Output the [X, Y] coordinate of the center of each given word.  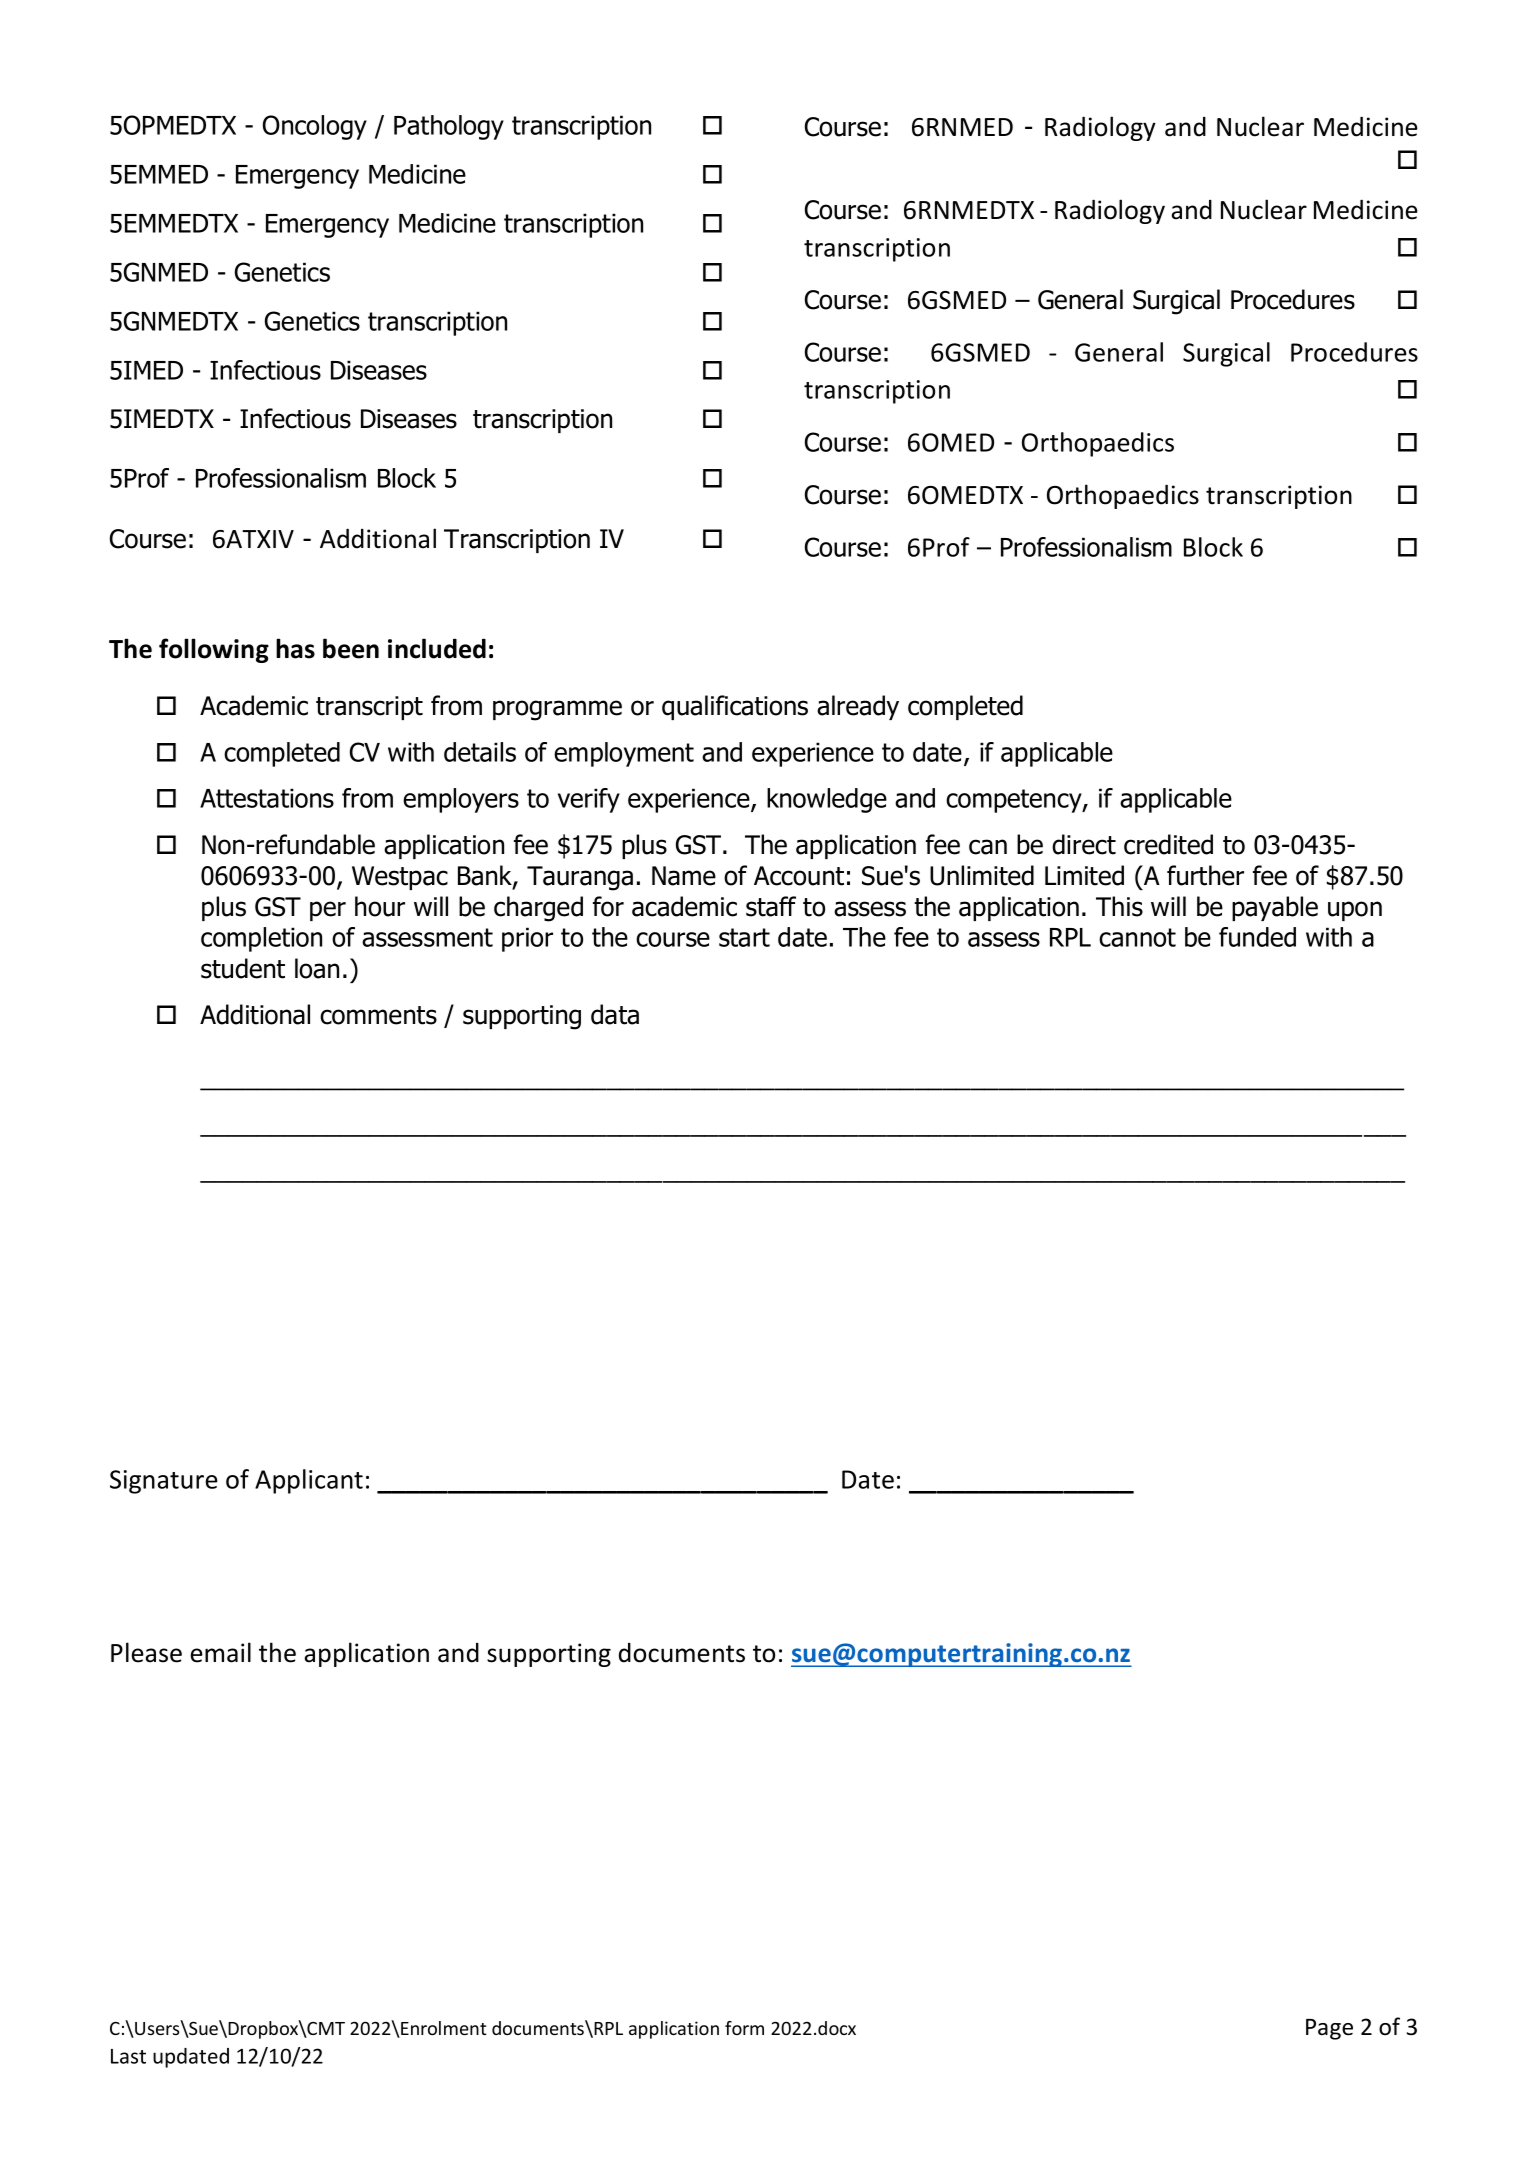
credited [1168, 844]
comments [378, 1015]
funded [1257, 937]
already [858, 707]
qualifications [735, 707]
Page [1329, 2029]
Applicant [309, 1481]
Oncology [315, 127]
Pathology [449, 127]
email [220, 1652]
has [295, 648]
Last [128, 2056]
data [615, 1014]
